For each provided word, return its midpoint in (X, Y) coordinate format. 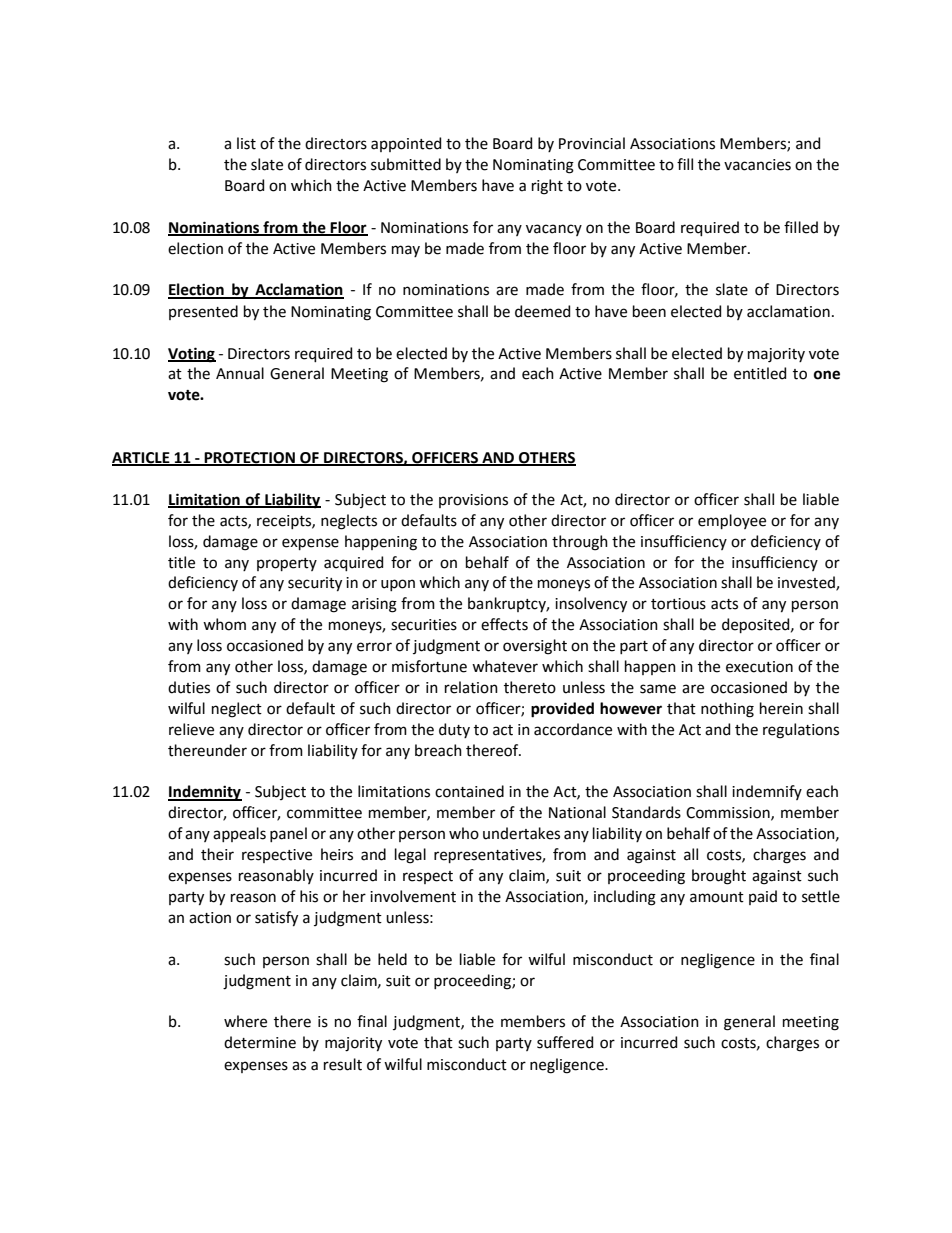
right (547, 187)
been (649, 311)
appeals (239, 834)
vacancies (757, 165)
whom (224, 624)
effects (504, 624)
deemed (542, 311)
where (245, 1021)
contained (469, 791)
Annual (240, 373)
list (246, 143)
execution (759, 667)
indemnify (767, 792)
